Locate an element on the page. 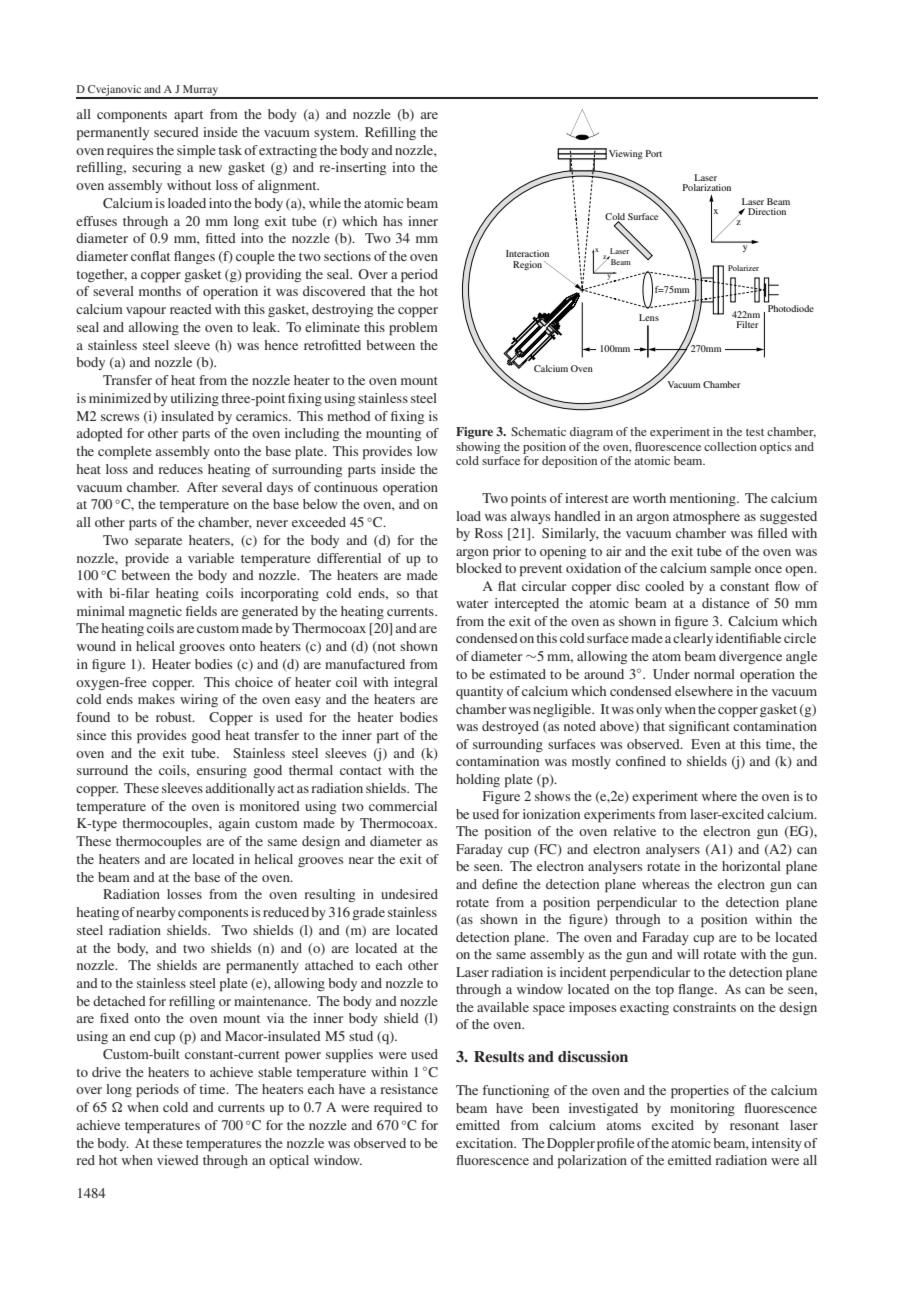 Image resolution: width=924 pixels, height=1307 pixels. collection is located at coordinates (730, 446).
